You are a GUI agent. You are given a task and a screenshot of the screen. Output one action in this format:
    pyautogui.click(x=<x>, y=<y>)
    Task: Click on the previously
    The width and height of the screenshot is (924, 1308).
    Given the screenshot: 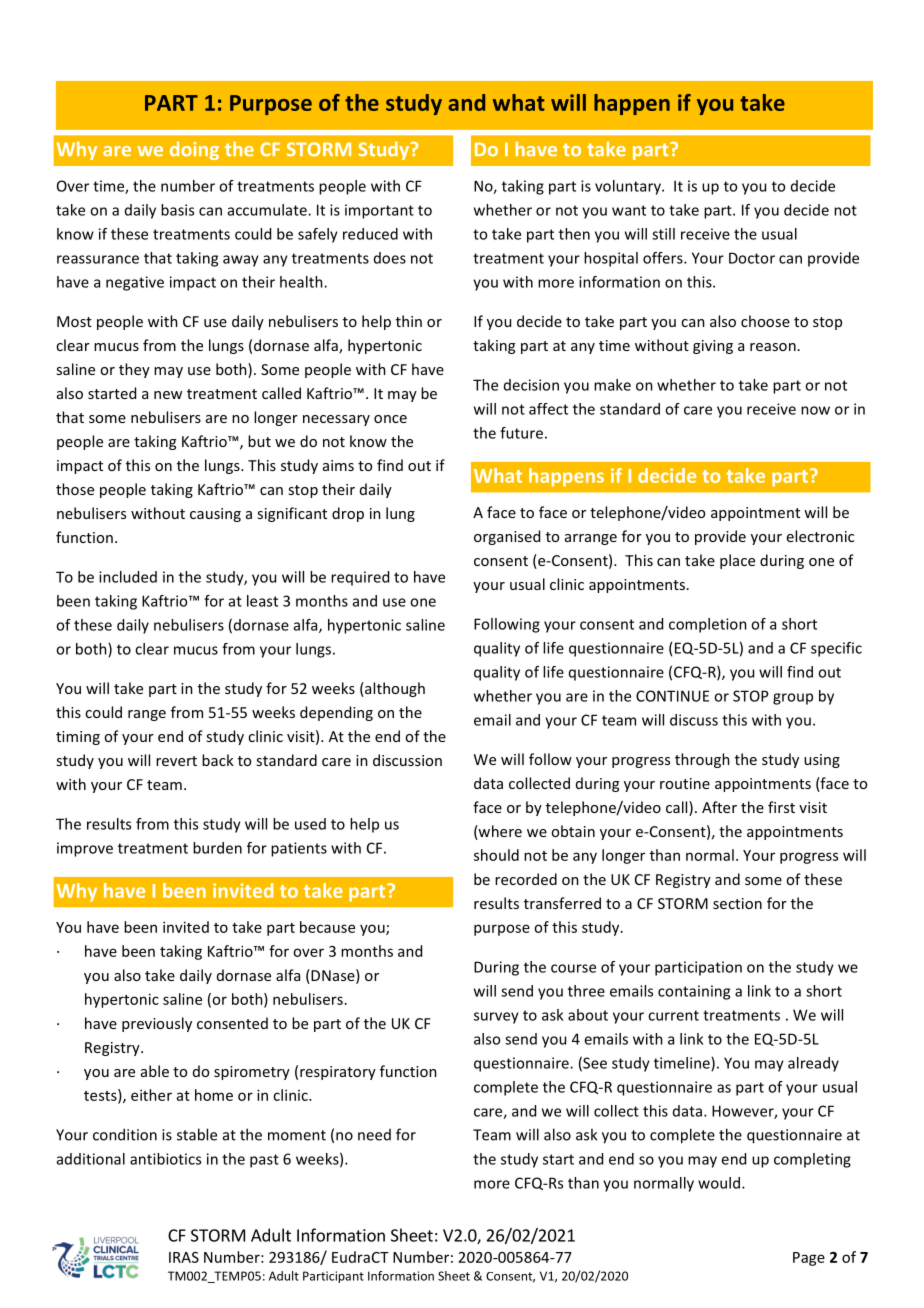 What is the action you would take?
    pyautogui.click(x=157, y=1024)
